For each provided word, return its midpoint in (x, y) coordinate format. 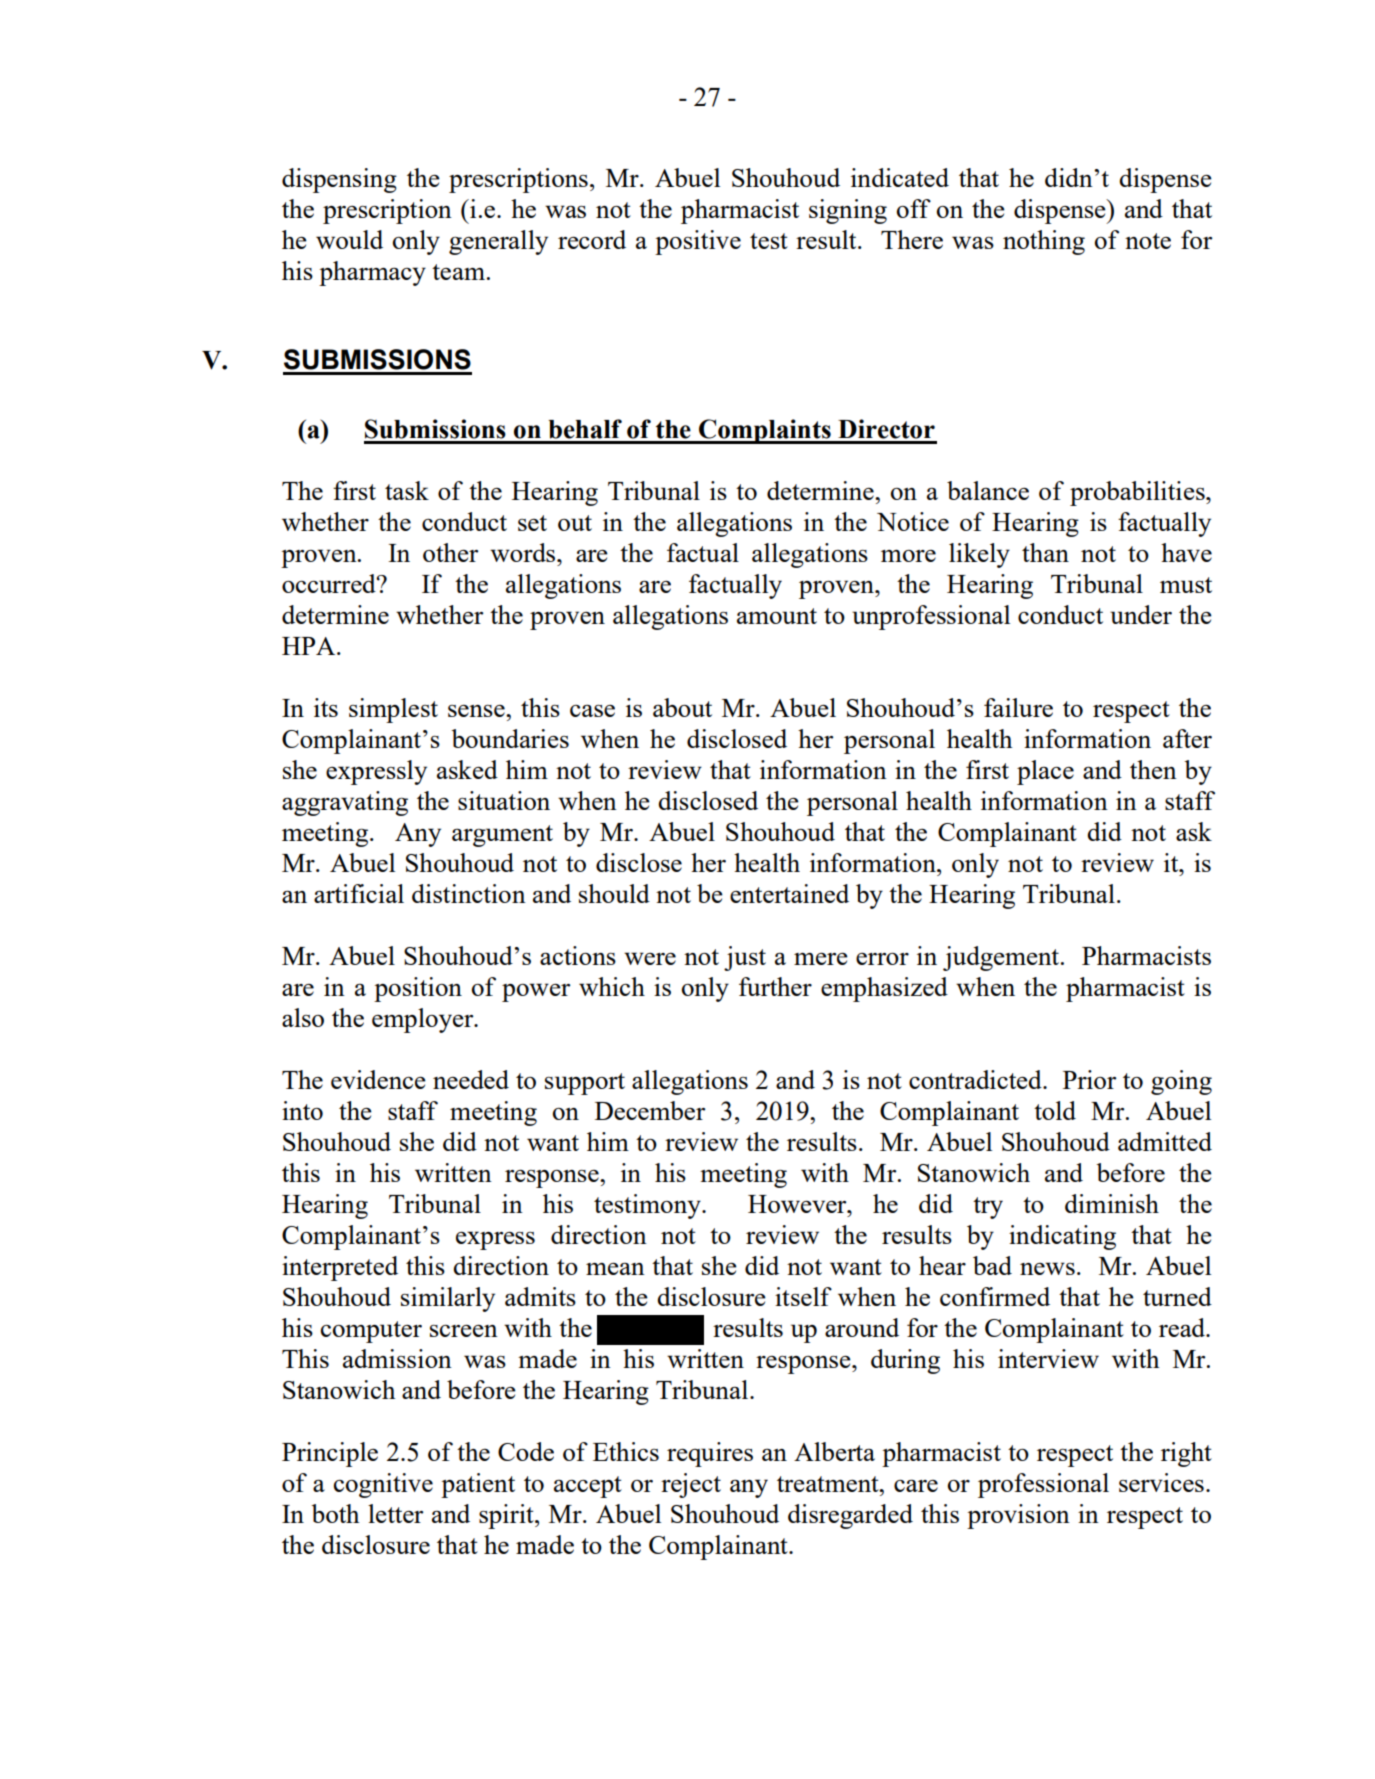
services (1161, 1482)
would (349, 239)
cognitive (383, 1485)
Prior (1089, 1079)
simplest (393, 710)
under (1141, 614)
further (775, 986)
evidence (378, 1079)
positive (698, 242)
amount (777, 616)
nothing (1044, 242)
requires (710, 1454)
